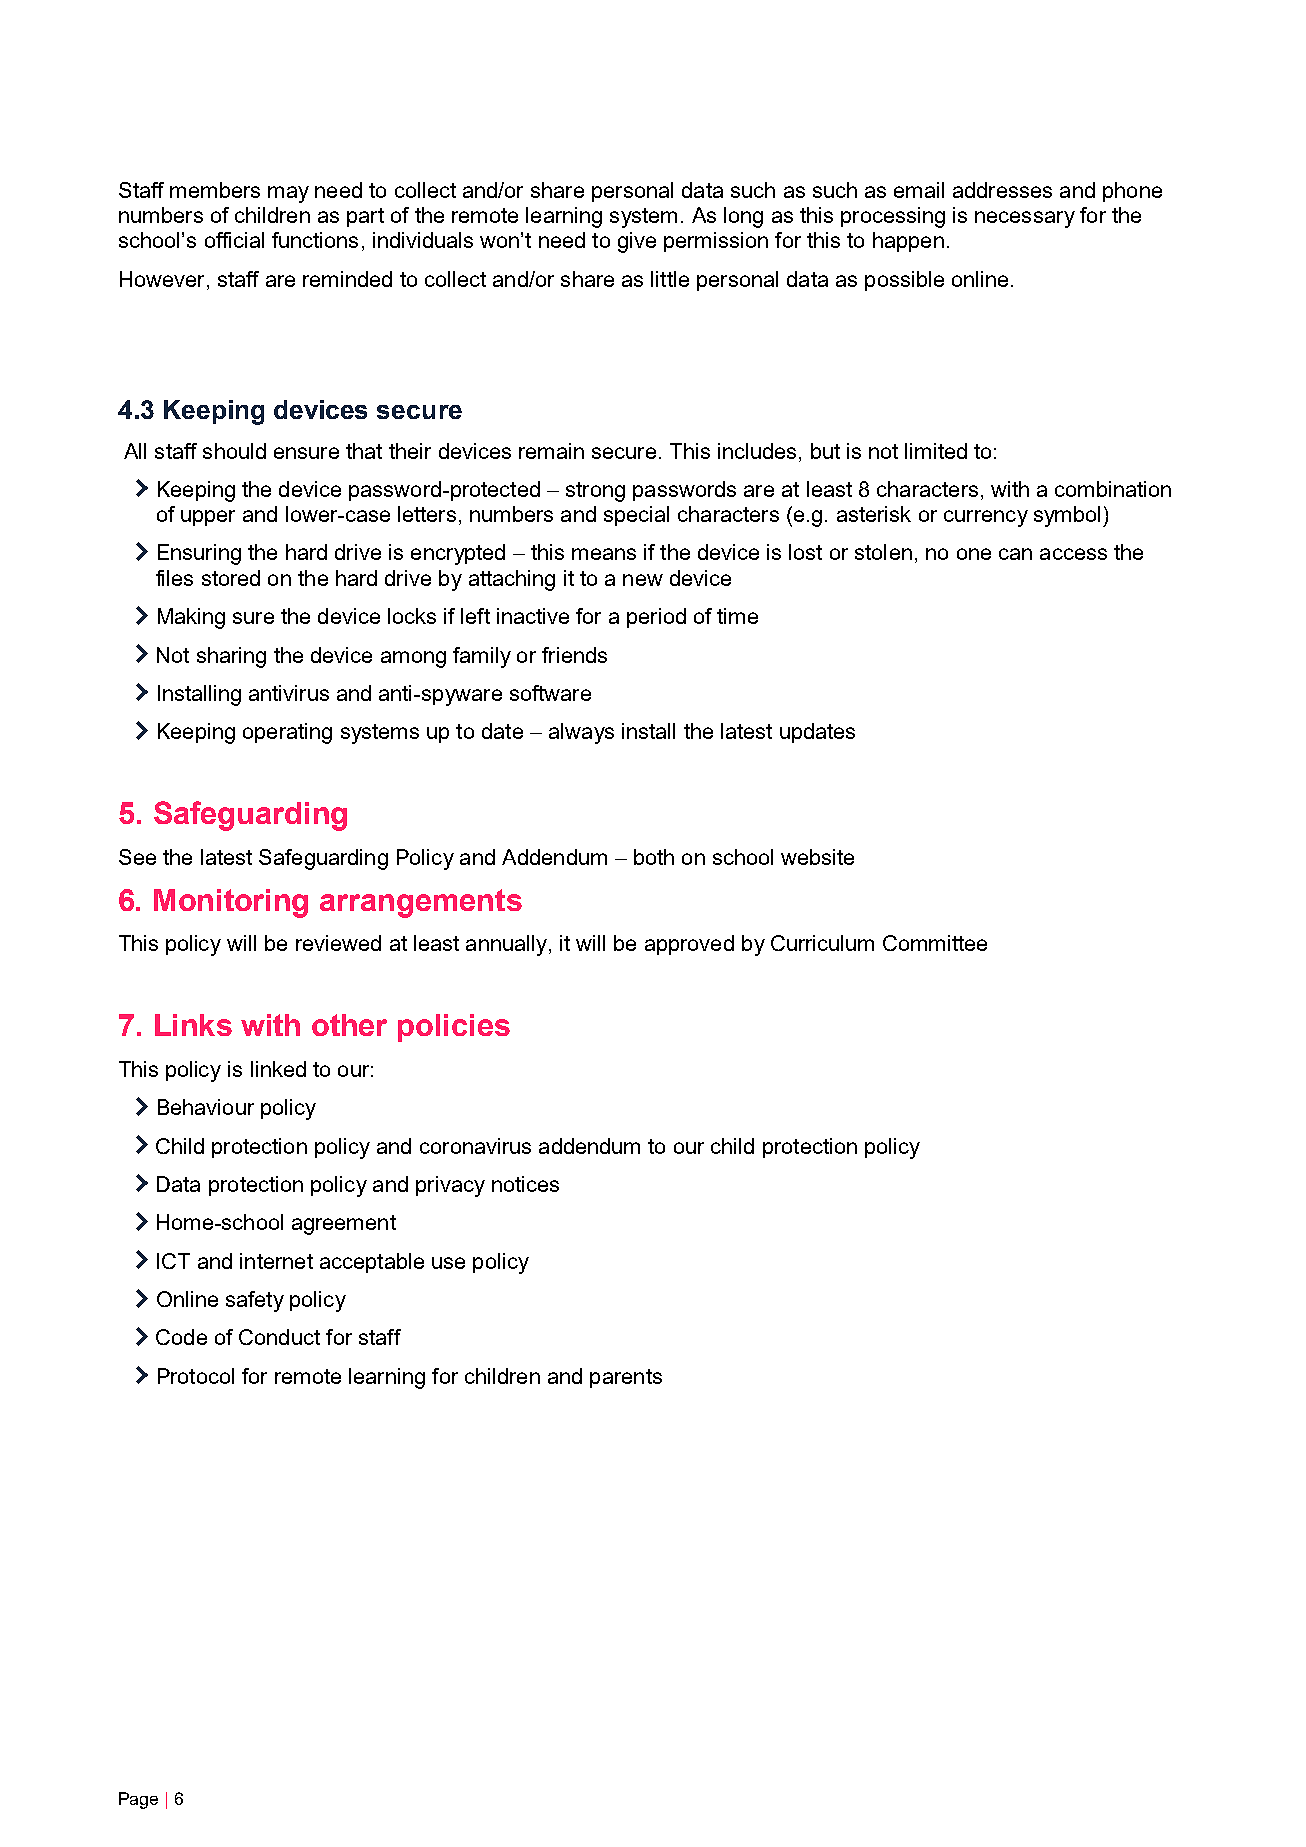 The height and width of the screenshot is (1847, 1306). I want to click on notices, so click(525, 1184).
